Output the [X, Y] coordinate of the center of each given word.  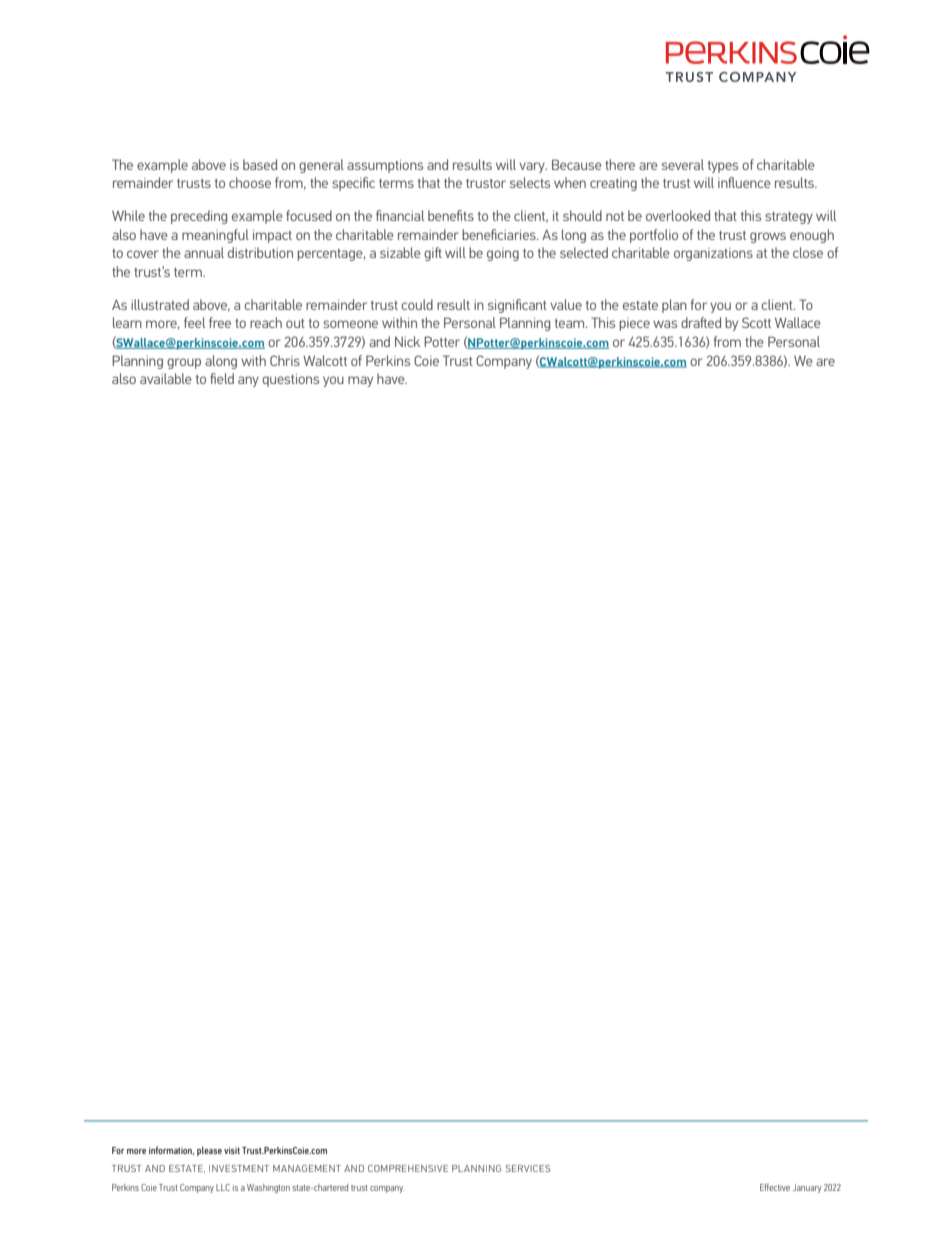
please [209, 1151]
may [360, 381]
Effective [775, 1187]
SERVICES [527, 1168]
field [222, 378]
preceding [199, 217]
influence [744, 182]
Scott [756, 322]
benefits [451, 215]
